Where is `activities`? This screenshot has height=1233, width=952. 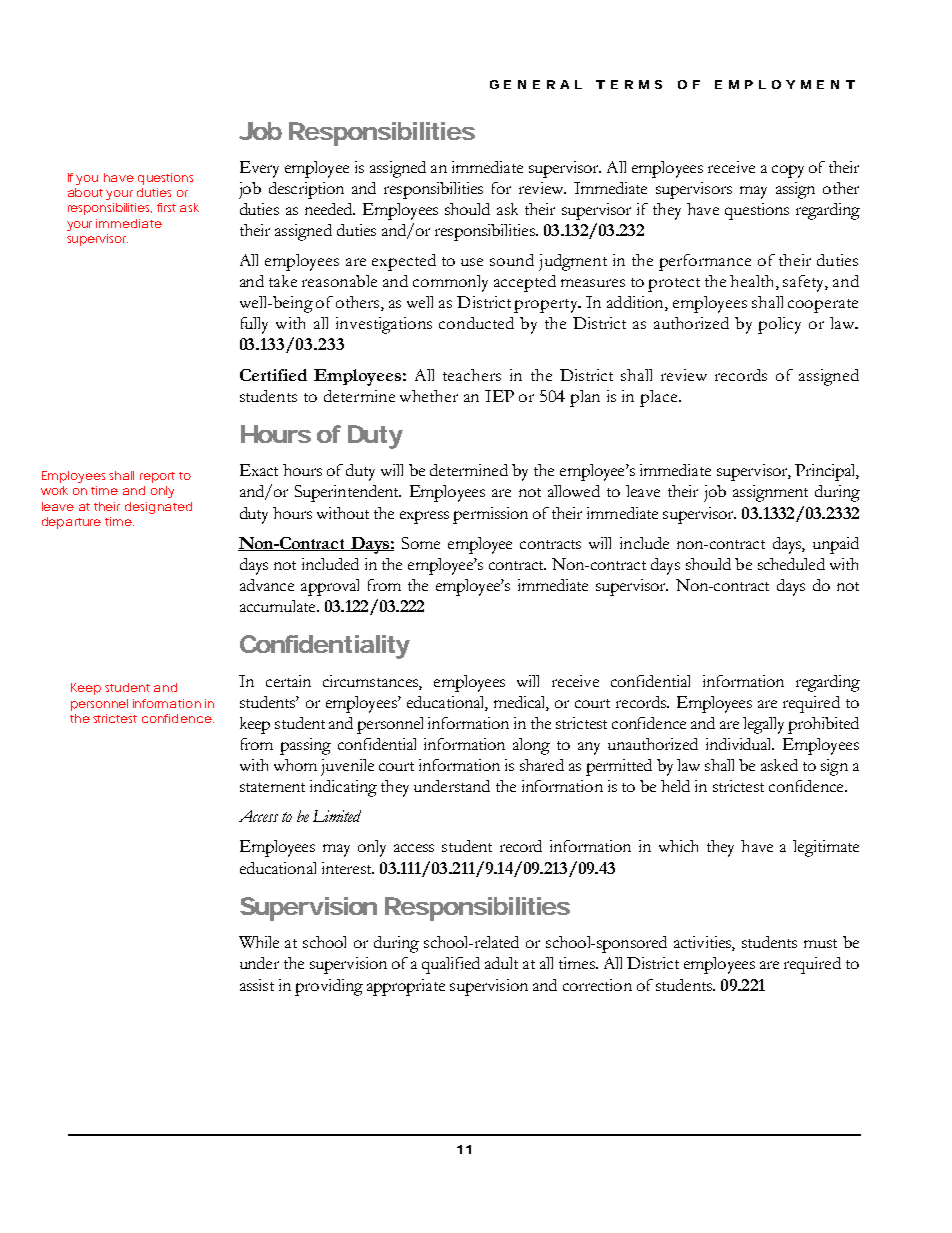 activities is located at coordinates (703, 943).
